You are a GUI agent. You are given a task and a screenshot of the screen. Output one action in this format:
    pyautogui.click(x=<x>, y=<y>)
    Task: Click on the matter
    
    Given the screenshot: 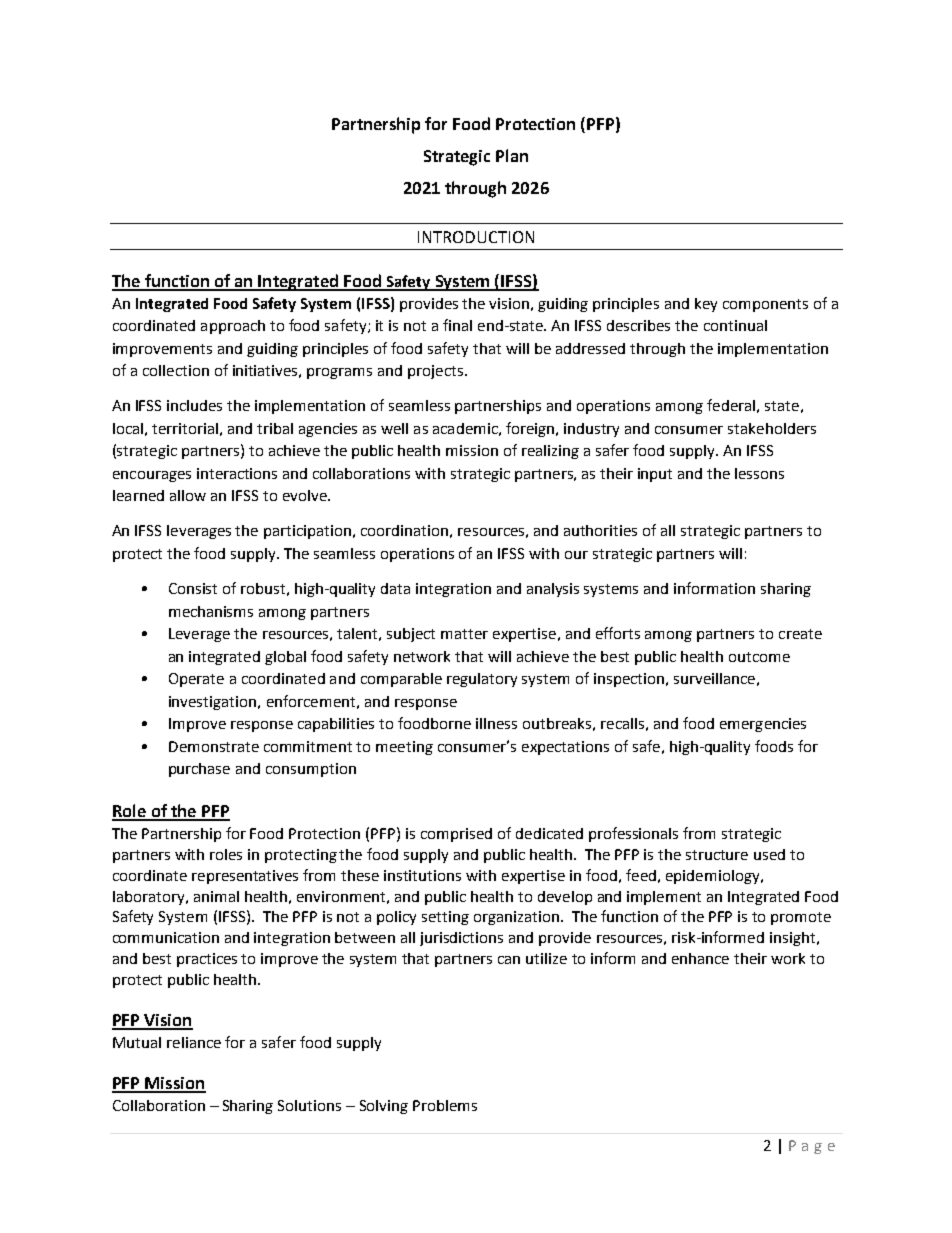 What is the action you would take?
    pyautogui.click(x=464, y=634)
